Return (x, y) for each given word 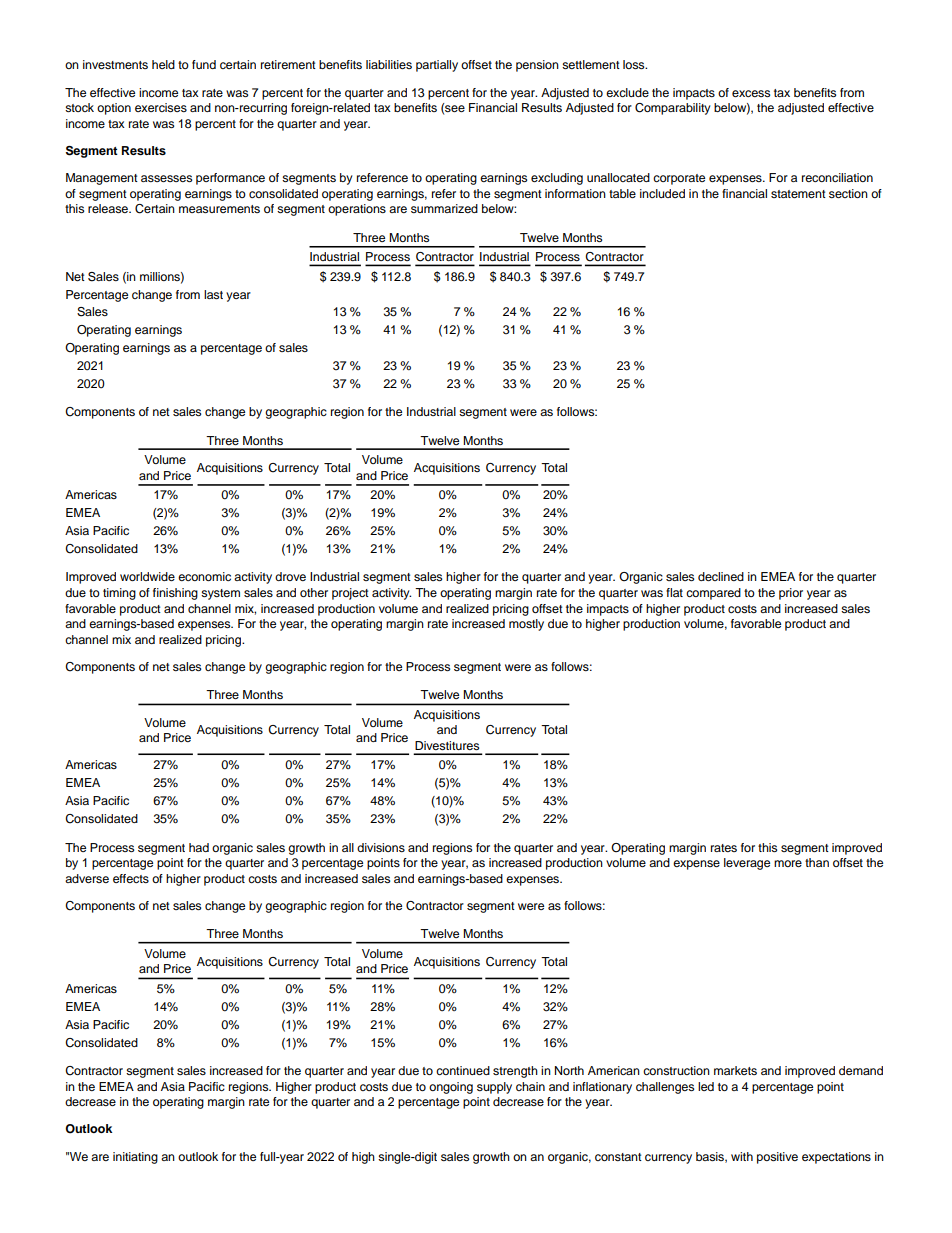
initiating (135, 1158)
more (788, 863)
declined (721, 576)
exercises (161, 107)
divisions (381, 847)
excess (751, 93)
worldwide (147, 576)
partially (437, 66)
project (350, 594)
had (199, 847)
